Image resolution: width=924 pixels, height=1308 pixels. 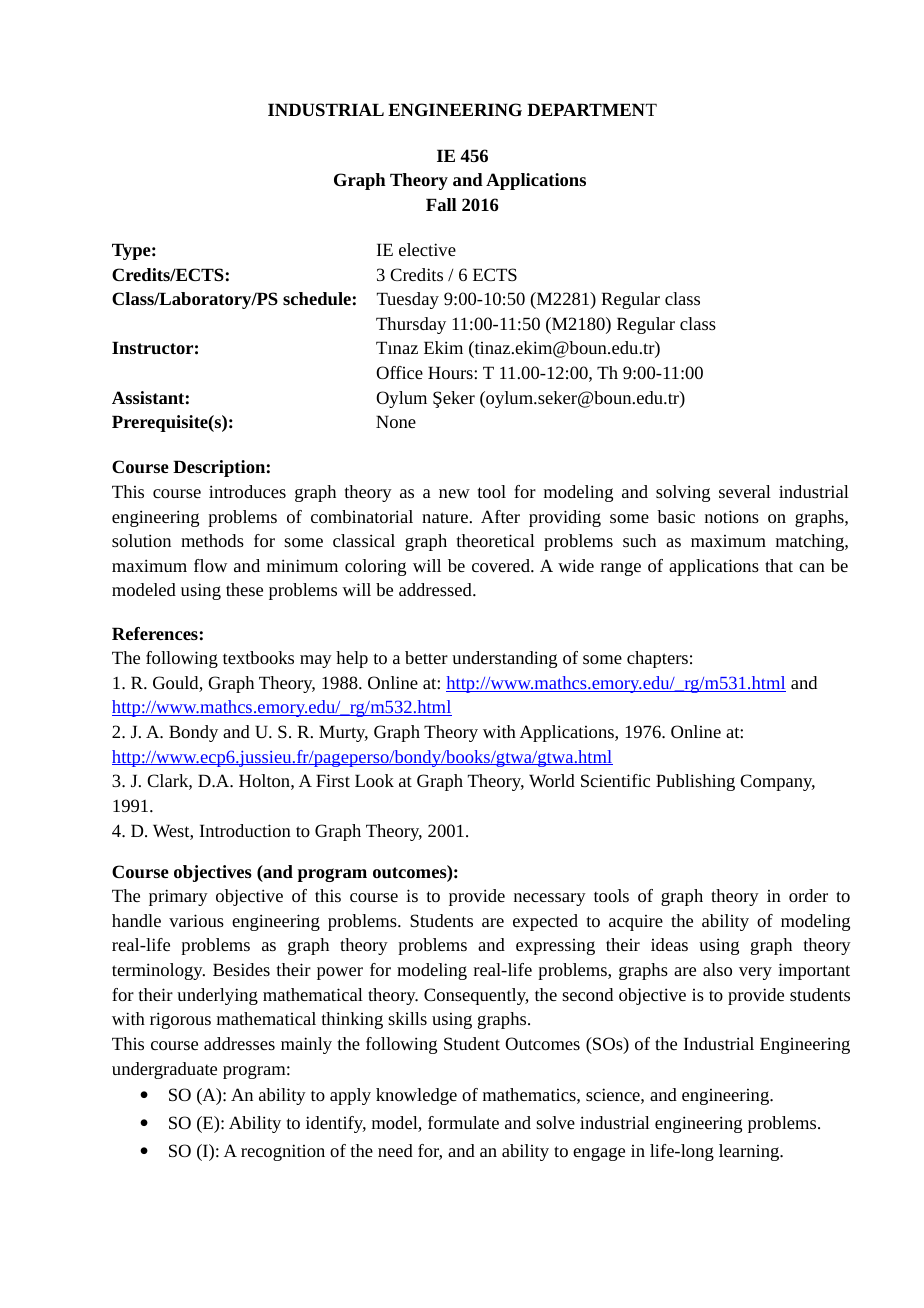 I want to click on several, so click(x=745, y=491).
